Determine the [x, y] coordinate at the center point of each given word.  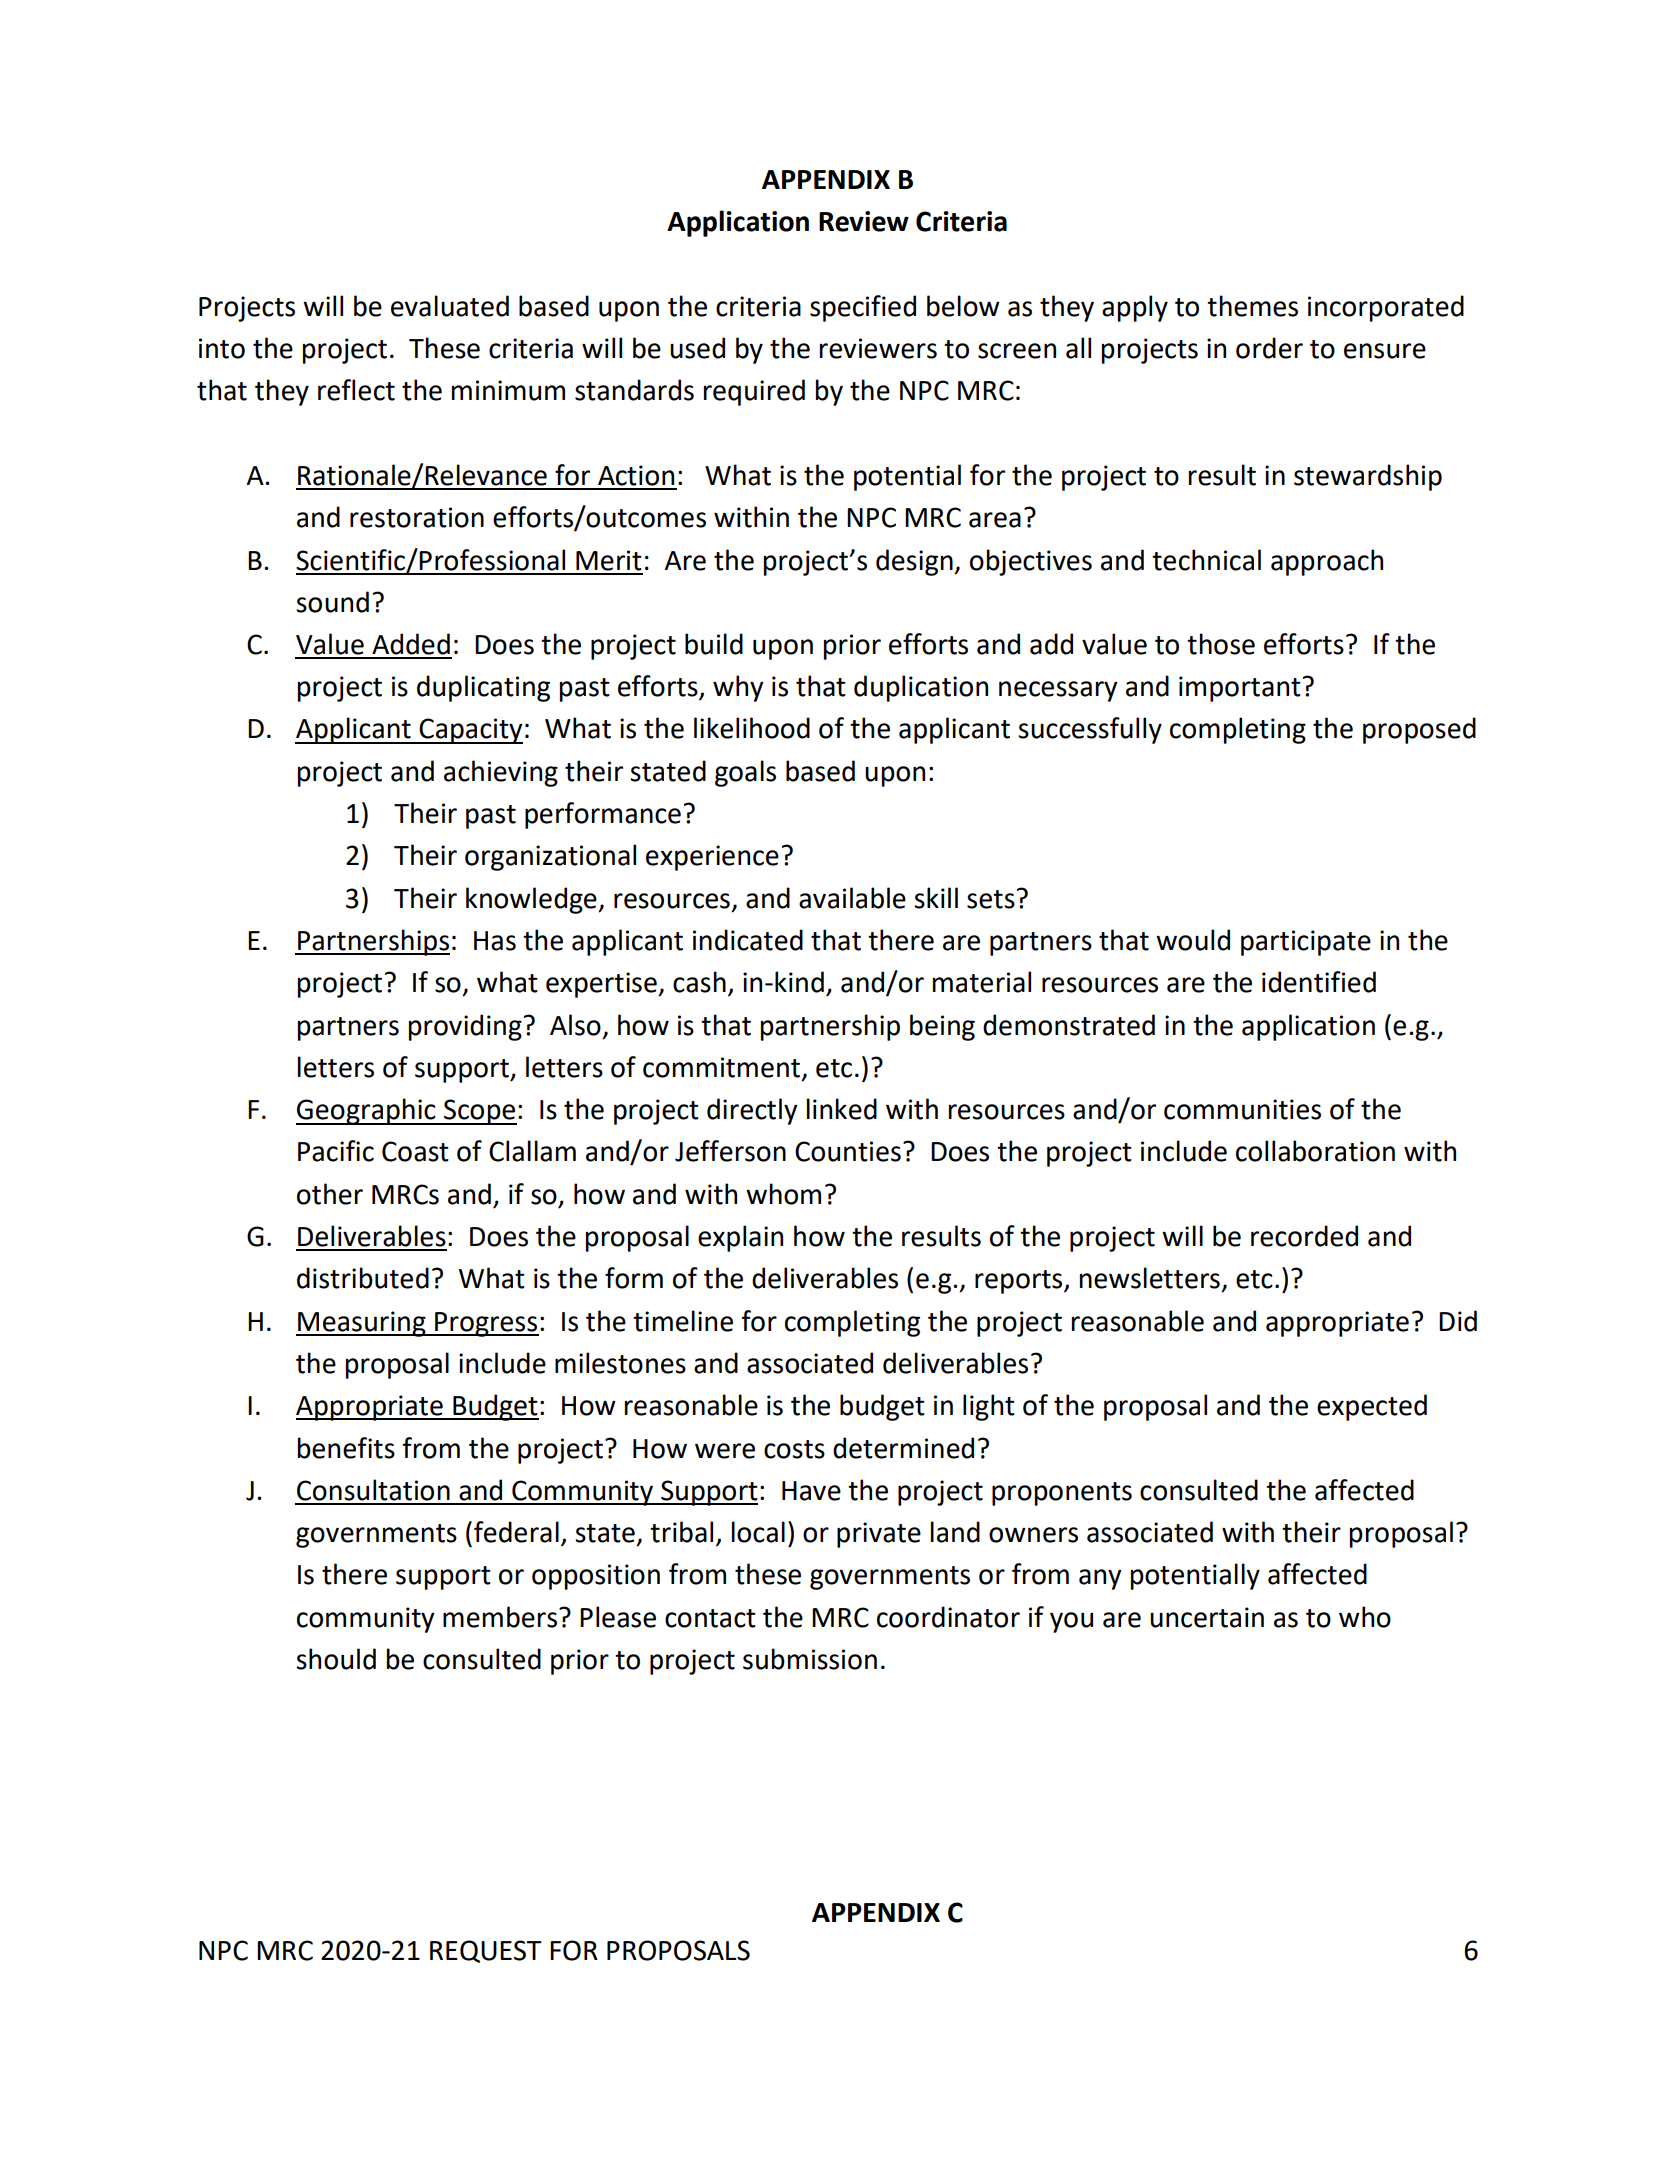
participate [1306, 943]
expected [1372, 1407]
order [1269, 348]
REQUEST [486, 1951]
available [852, 898]
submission [810, 1659]
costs [794, 1449]
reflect [356, 390]
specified [863, 308]
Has [495, 941]
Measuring [362, 1324]
